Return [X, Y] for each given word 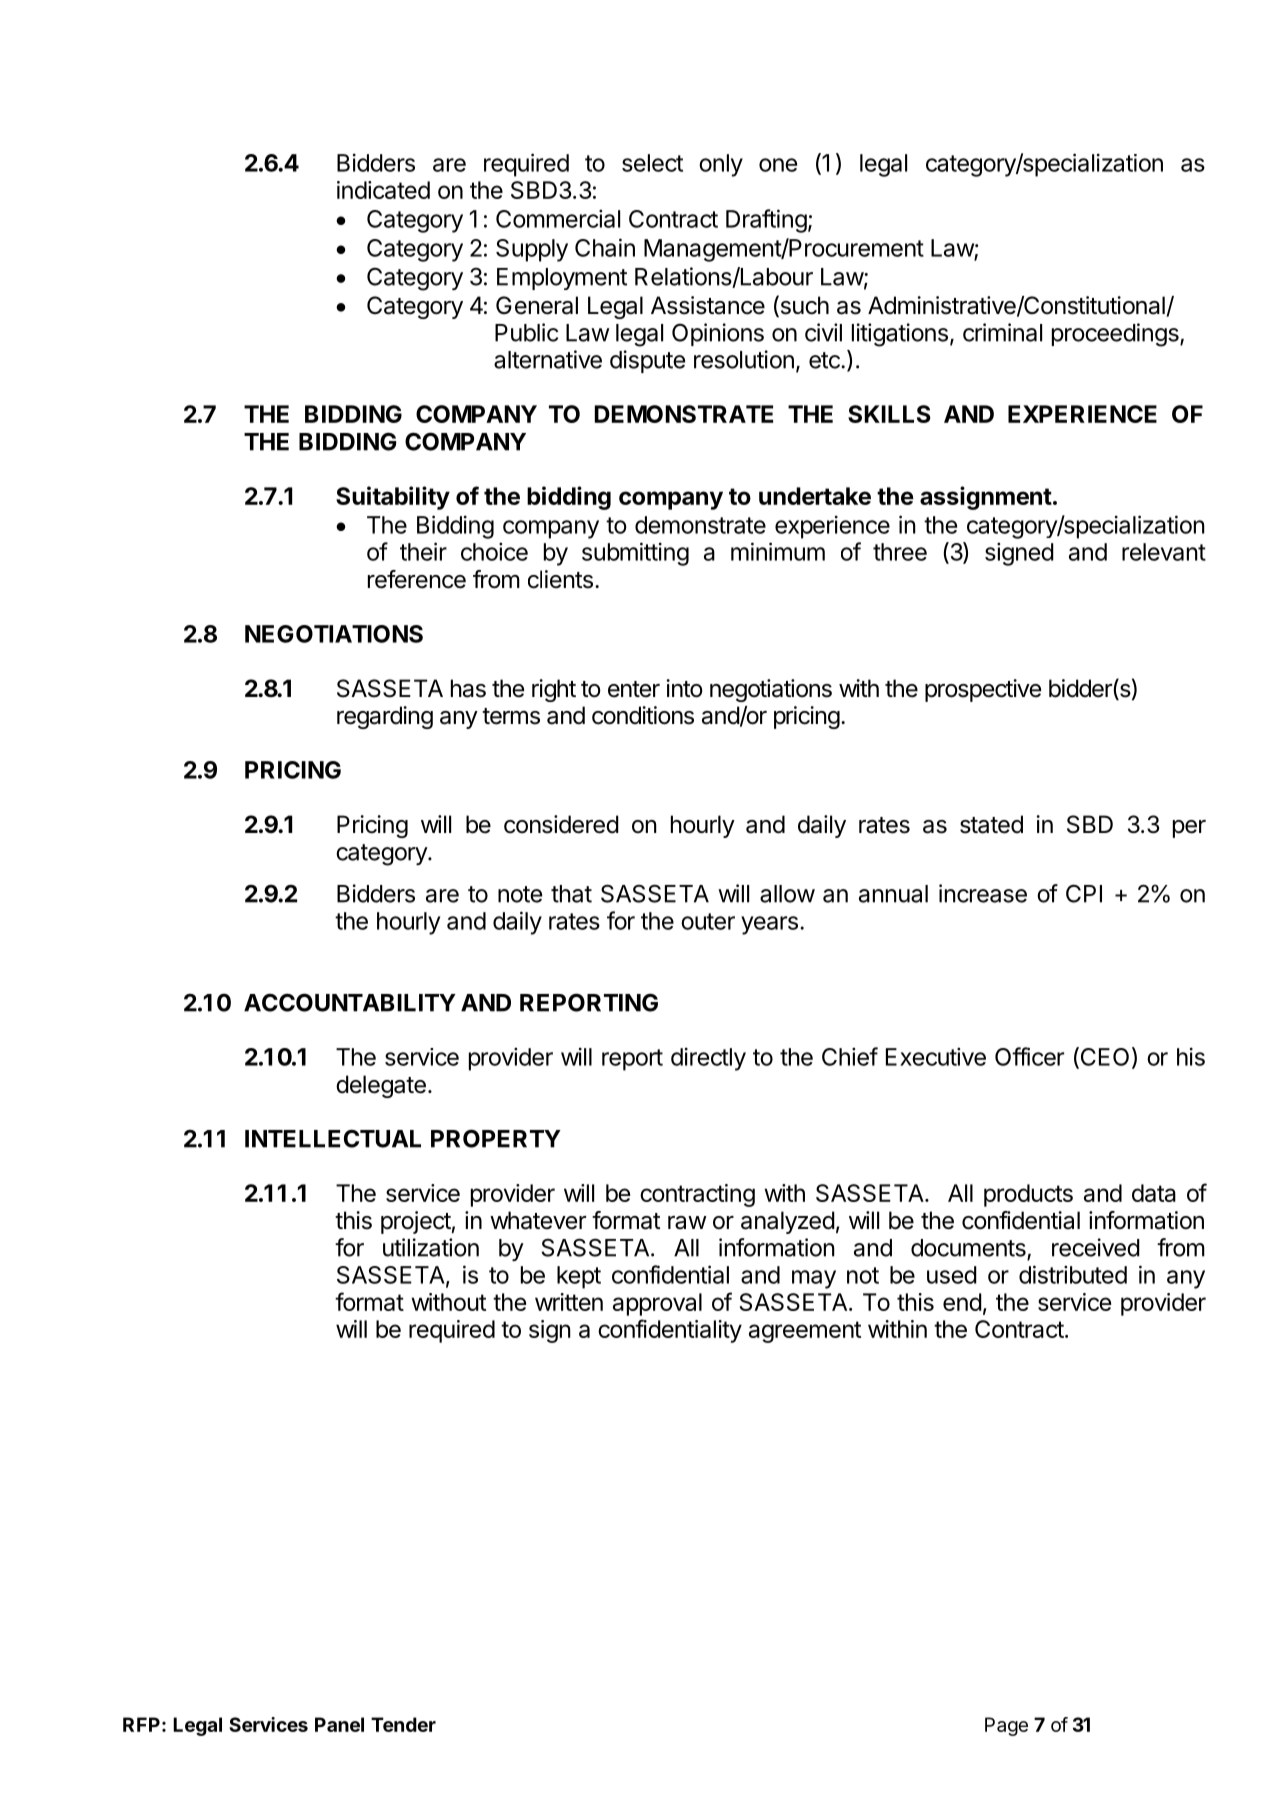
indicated [383, 190]
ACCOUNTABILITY [350, 1002]
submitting [635, 554]
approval [657, 1304]
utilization [431, 1247]
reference [417, 579]
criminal [1002, 332]
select [652, 163]
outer [708, 921]
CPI [1084, 893]
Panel [339, 1724]
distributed [1073, 1274]
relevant [1164, 552]
